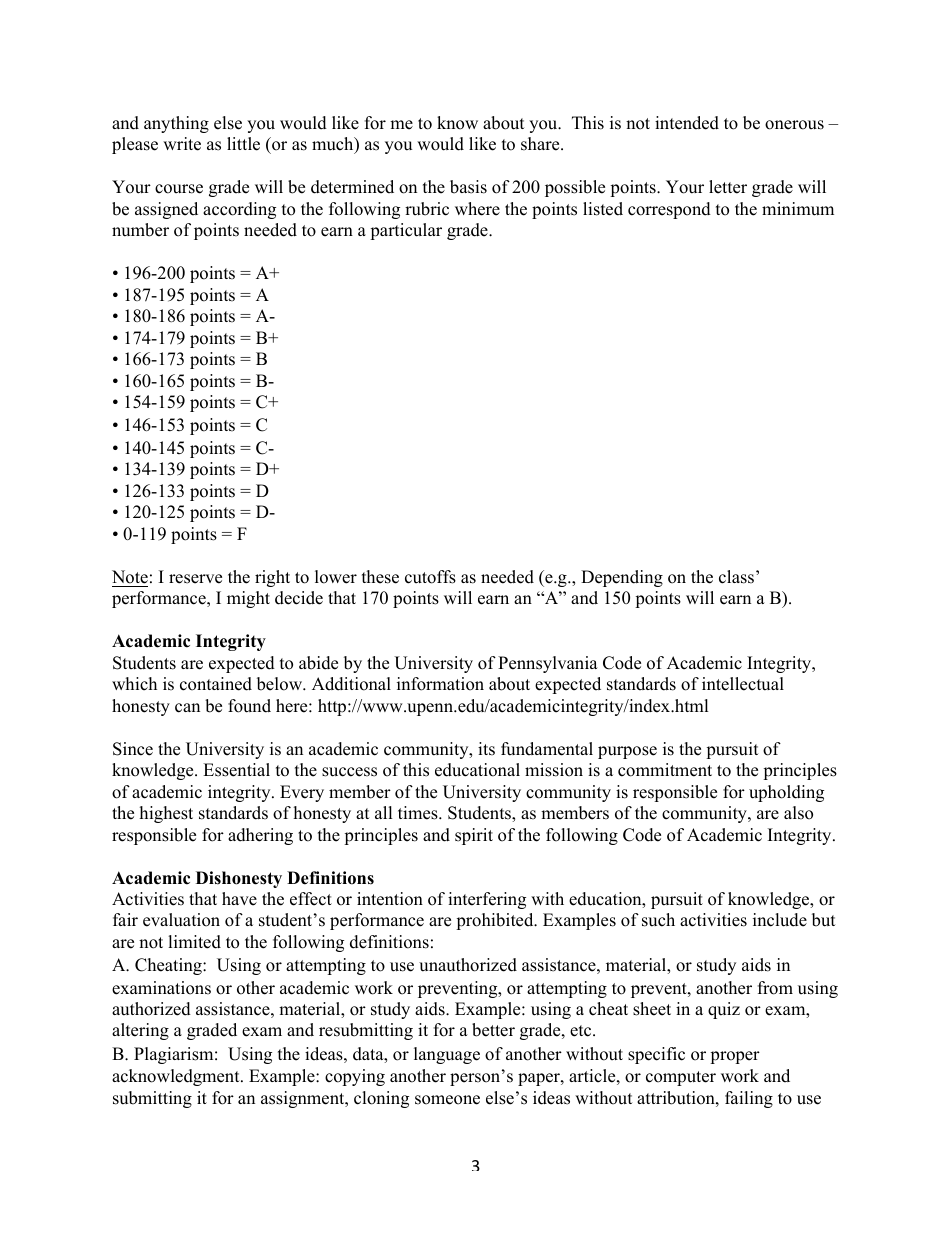  What do you see at coordinates (474, 836) in the document?
I see `spirit` at bounding box center [474, 836].
